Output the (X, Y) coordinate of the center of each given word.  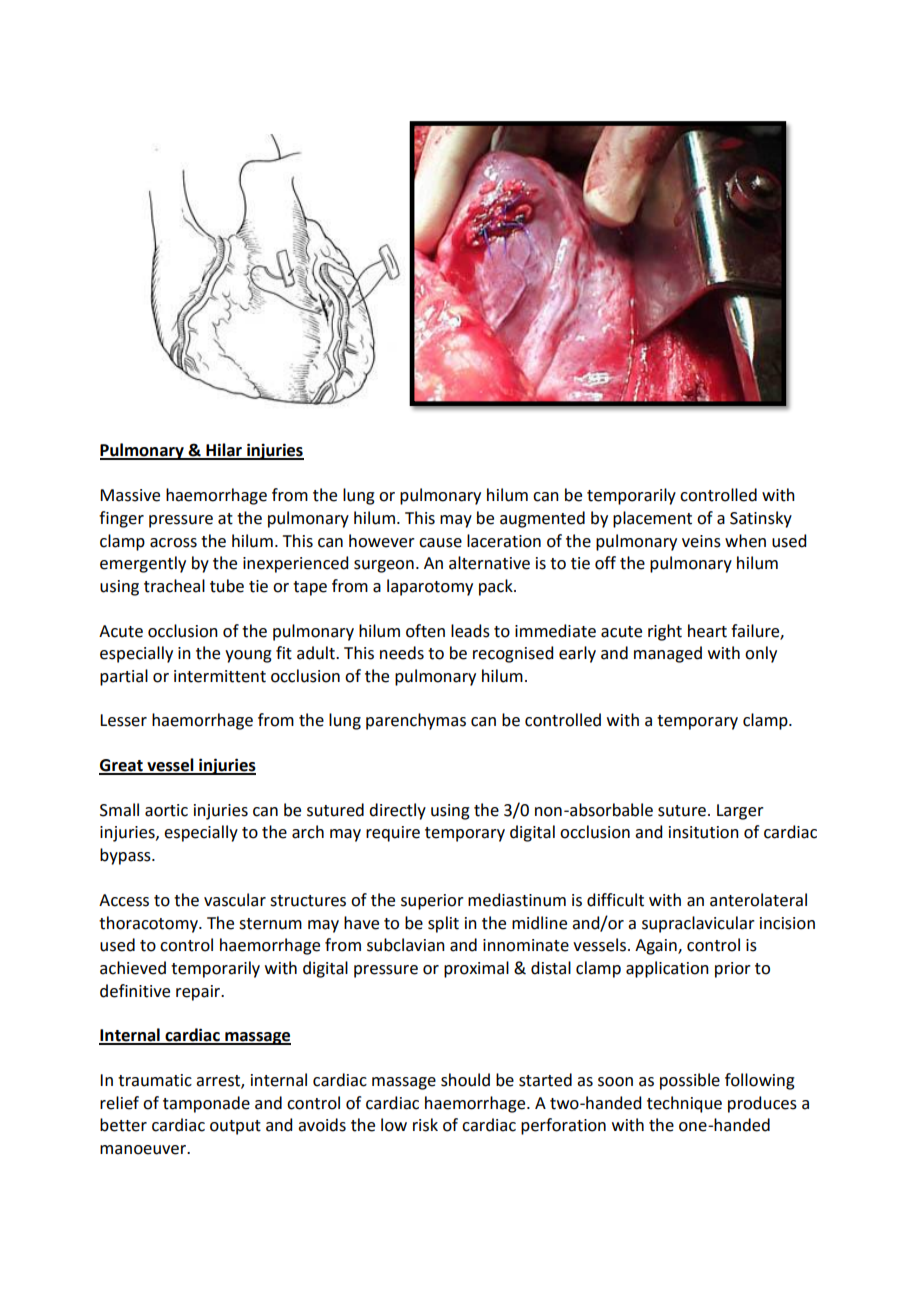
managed (668, 654)
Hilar (224, 451)
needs (402, 653)
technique (684, 1104)
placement (652, 519)
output (235, 1127)
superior (432, 902)
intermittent (220, 676)
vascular (235, 900)
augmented (542, 519)
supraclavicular (698, 924)
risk (425, 1125)
